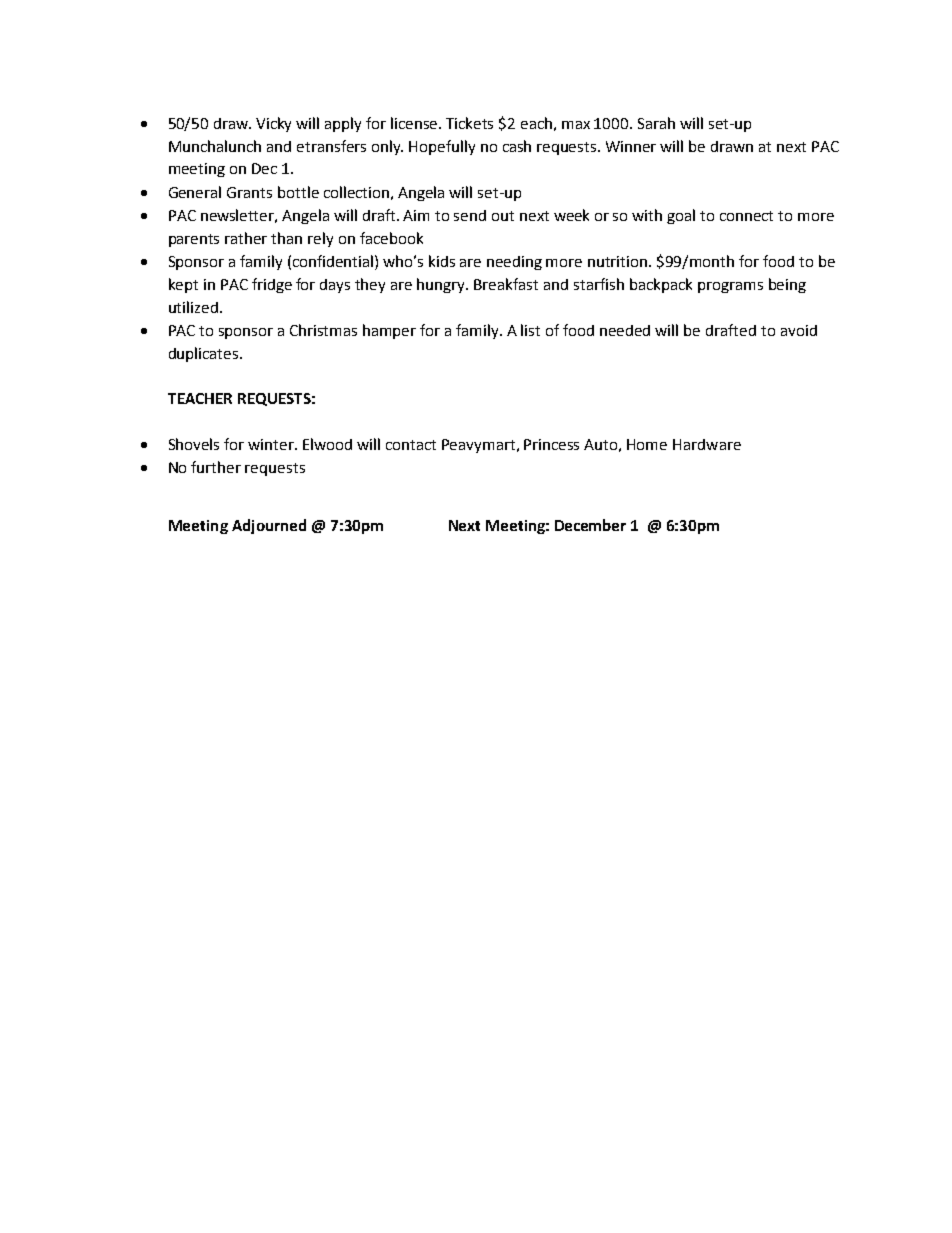 This document has width=952, height=1233. I want to click on duplicates, so click(205, 354).
